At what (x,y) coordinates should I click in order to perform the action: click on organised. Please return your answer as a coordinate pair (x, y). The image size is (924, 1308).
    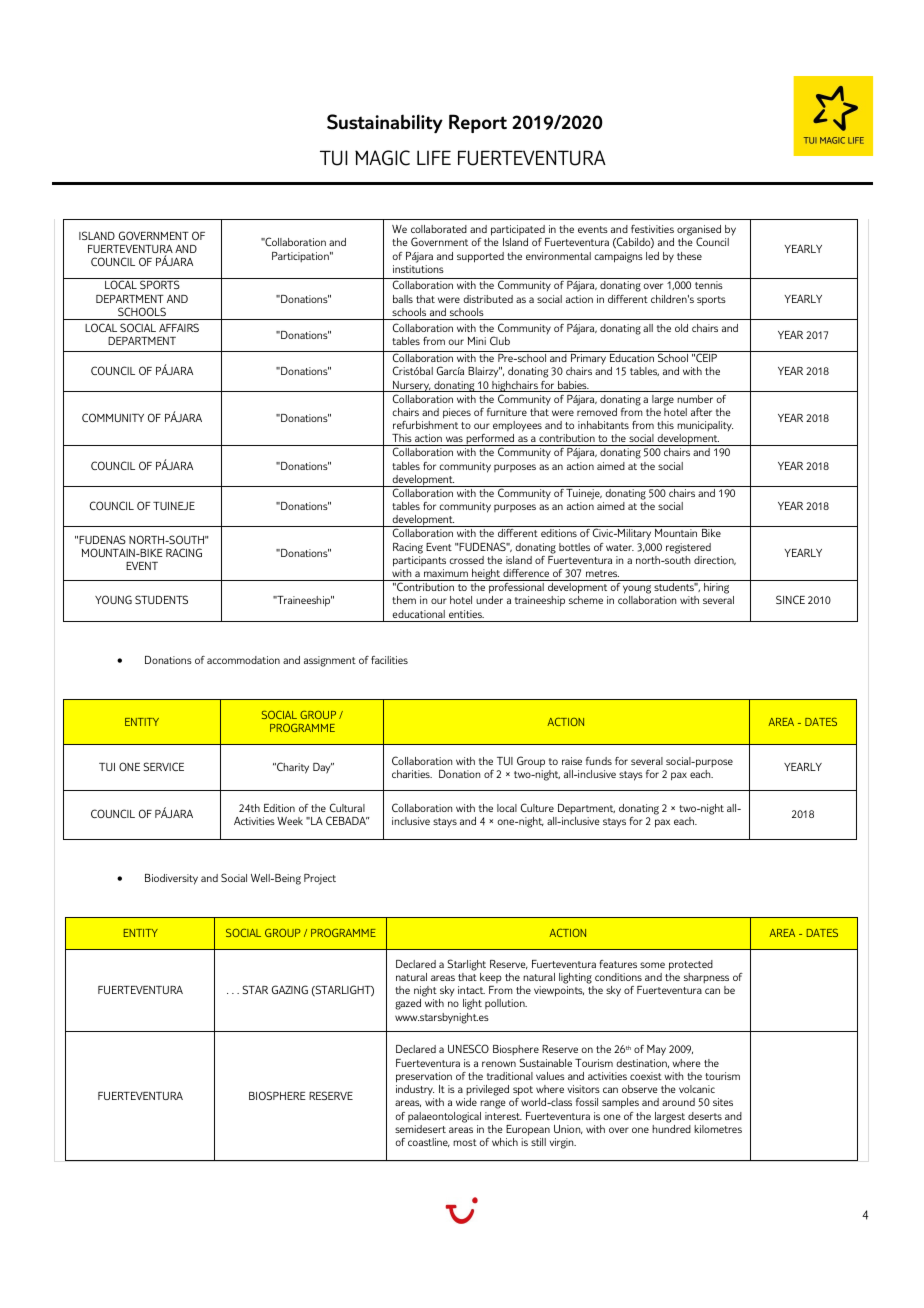
    Looking at the image, I should click on (699, 231).
